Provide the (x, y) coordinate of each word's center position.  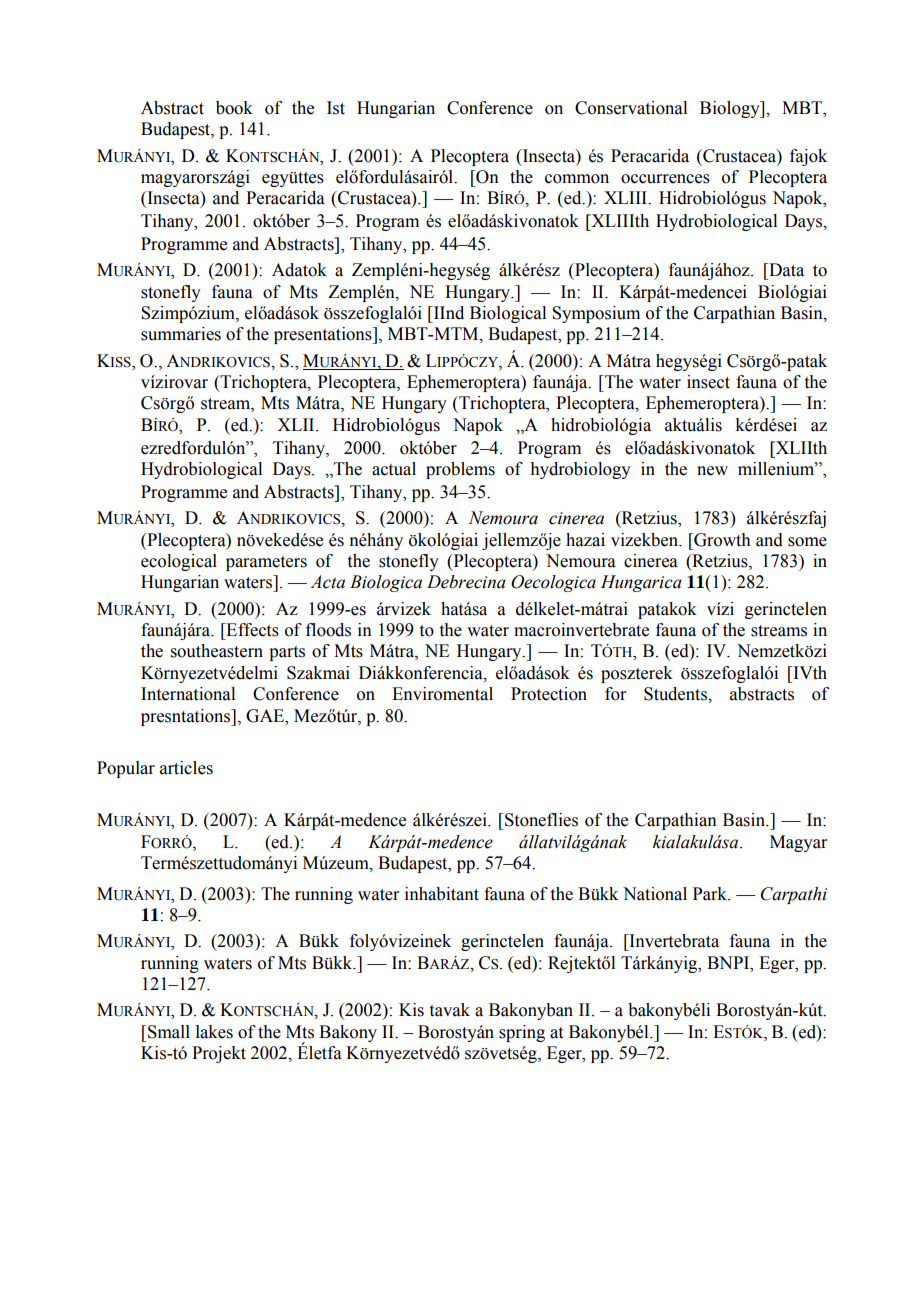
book (234, 108)
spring (522, 1033)
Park (711, 894)
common (577, 179)
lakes (214, 1032)
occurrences (665, 179)
